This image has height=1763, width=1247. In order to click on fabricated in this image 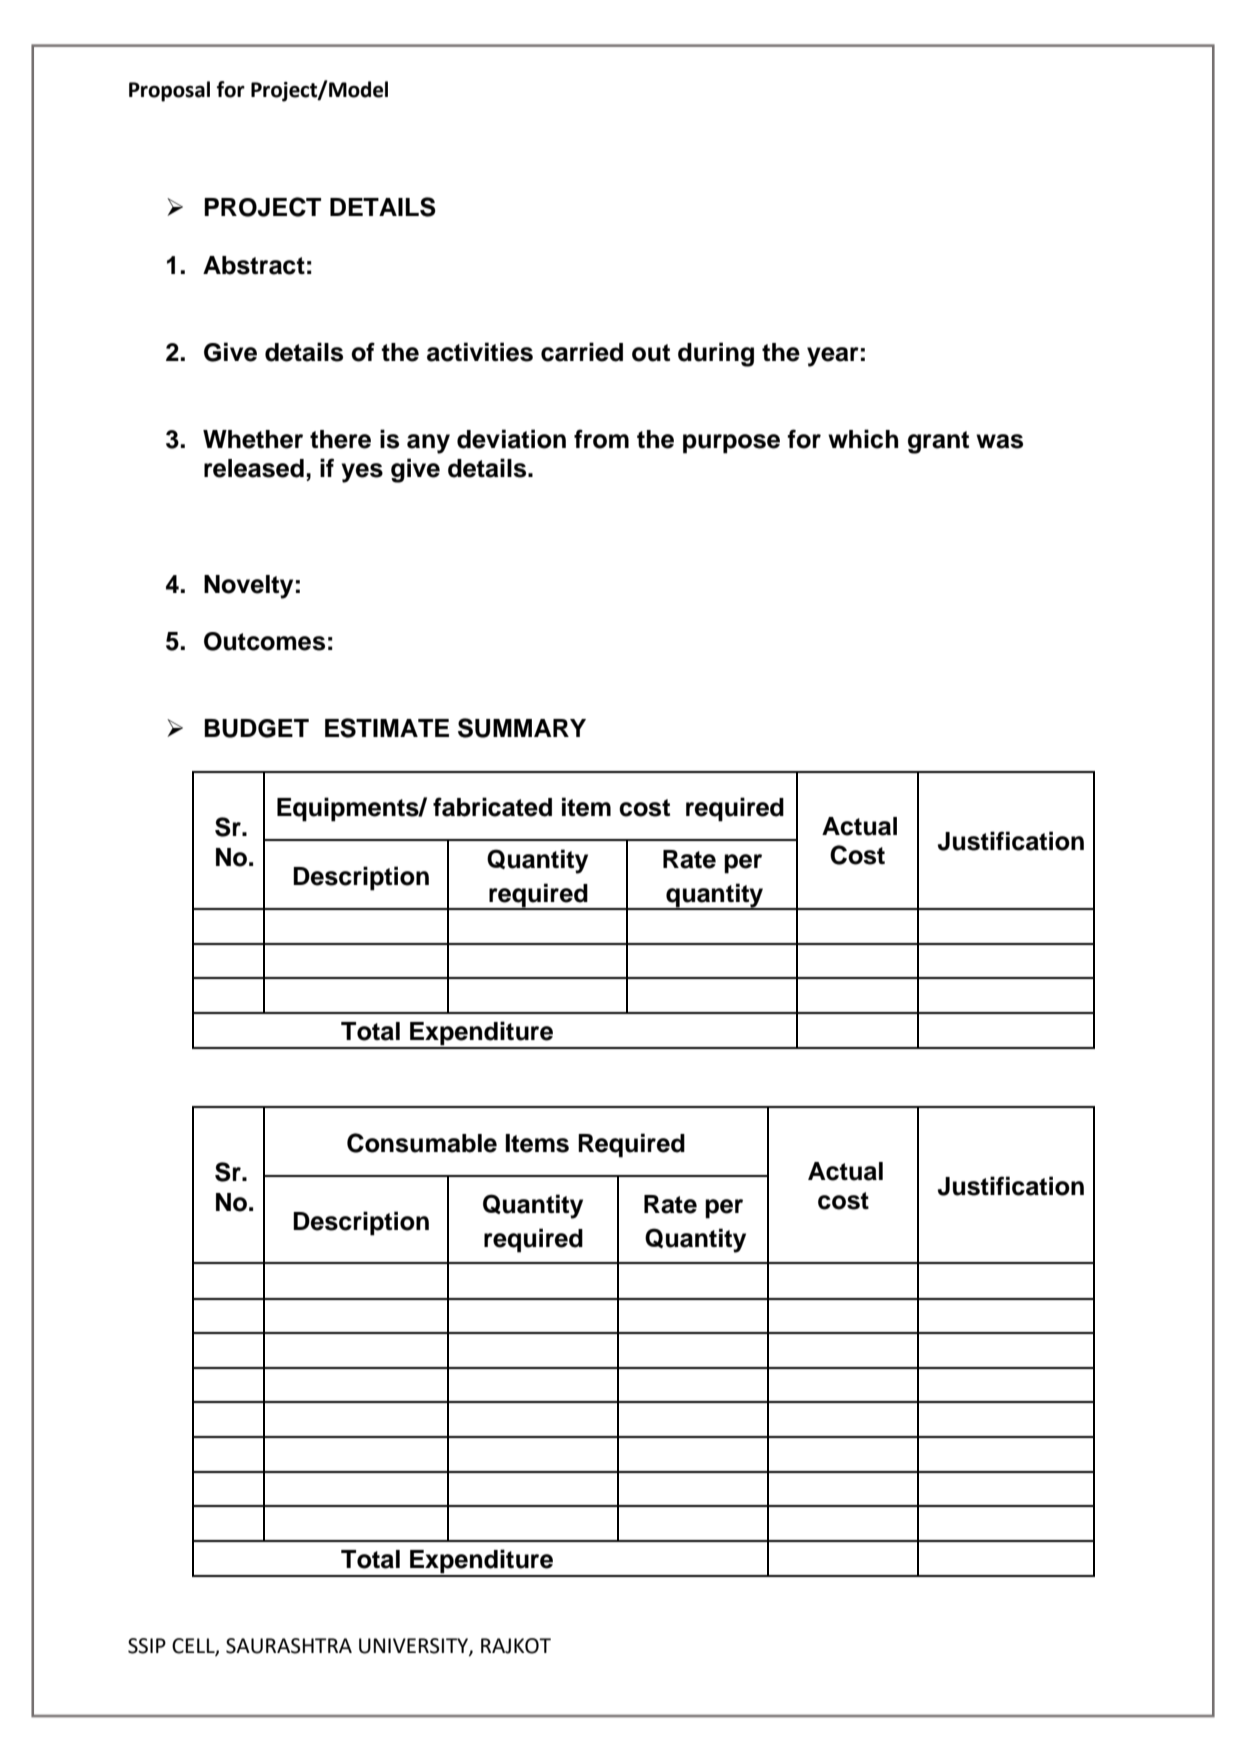, I will do `click(492, 807)`.
